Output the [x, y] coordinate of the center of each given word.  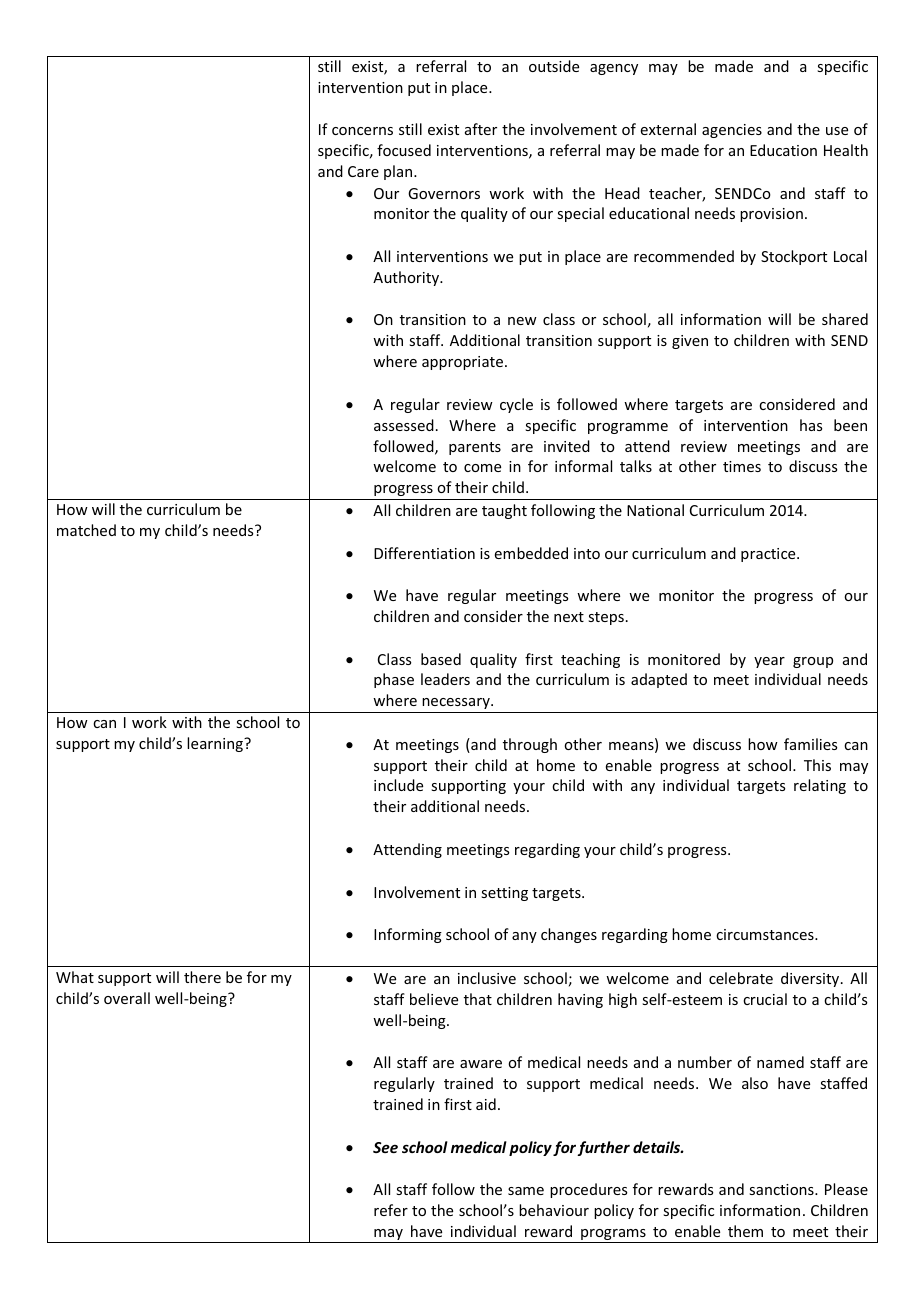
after [481, 129]
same [526, 1191]
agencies [732, 131]
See [385, 1147]
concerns [362, 131]
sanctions [782, 1189]
